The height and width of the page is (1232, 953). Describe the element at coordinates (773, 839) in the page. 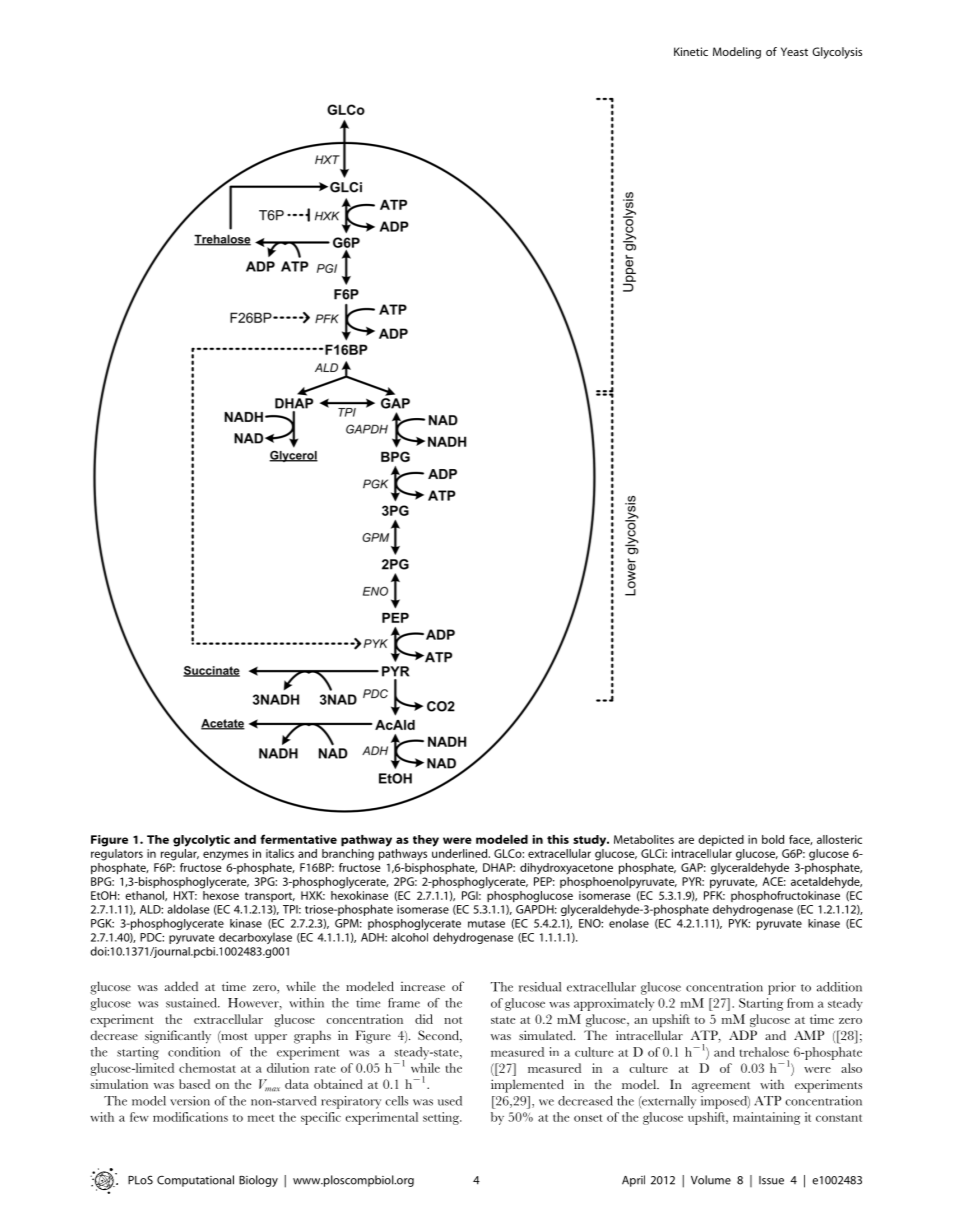

I see `bold` at that location.
